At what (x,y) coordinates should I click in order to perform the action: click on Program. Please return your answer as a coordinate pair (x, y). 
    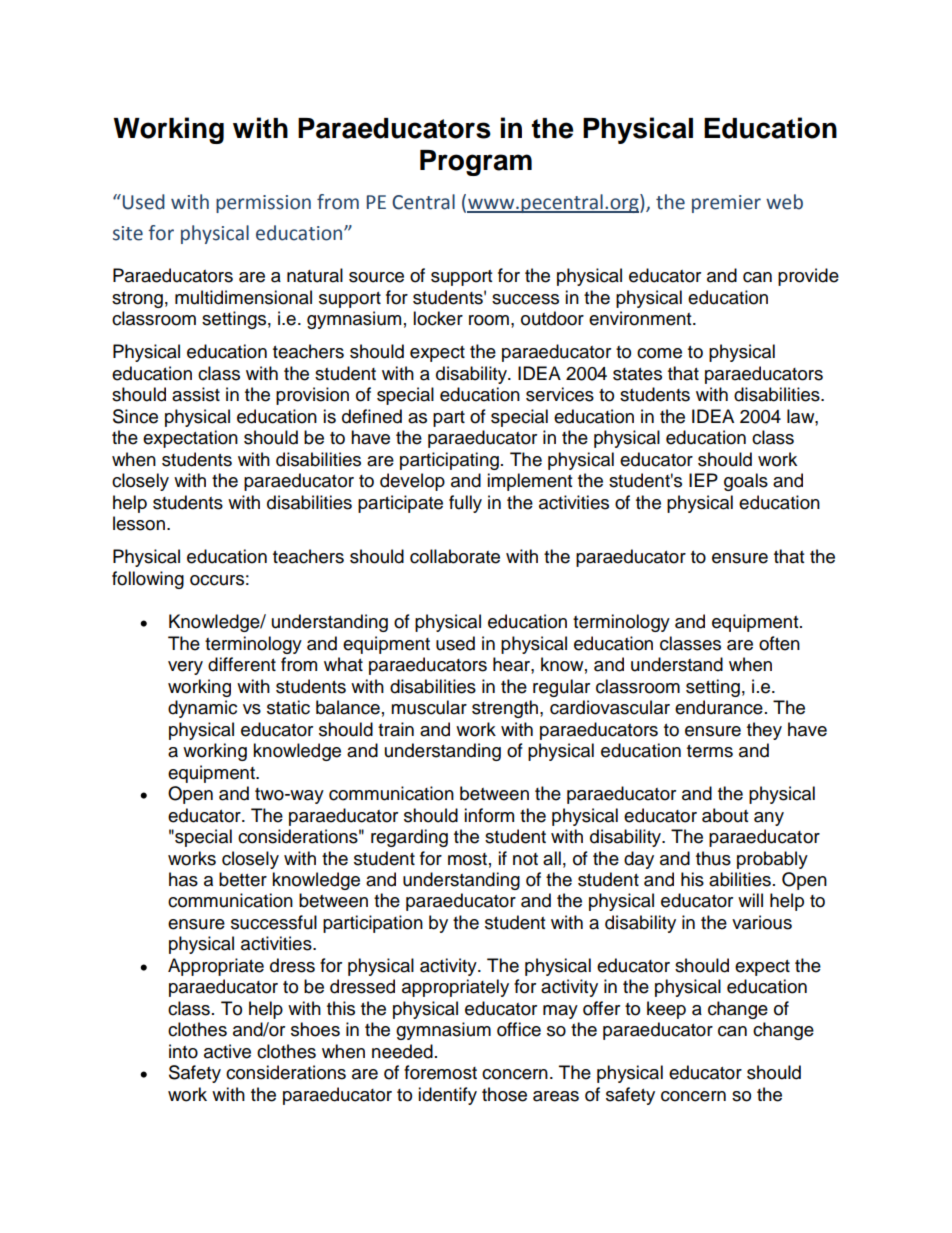
    Looking at the image, I should click on (476, 163).
